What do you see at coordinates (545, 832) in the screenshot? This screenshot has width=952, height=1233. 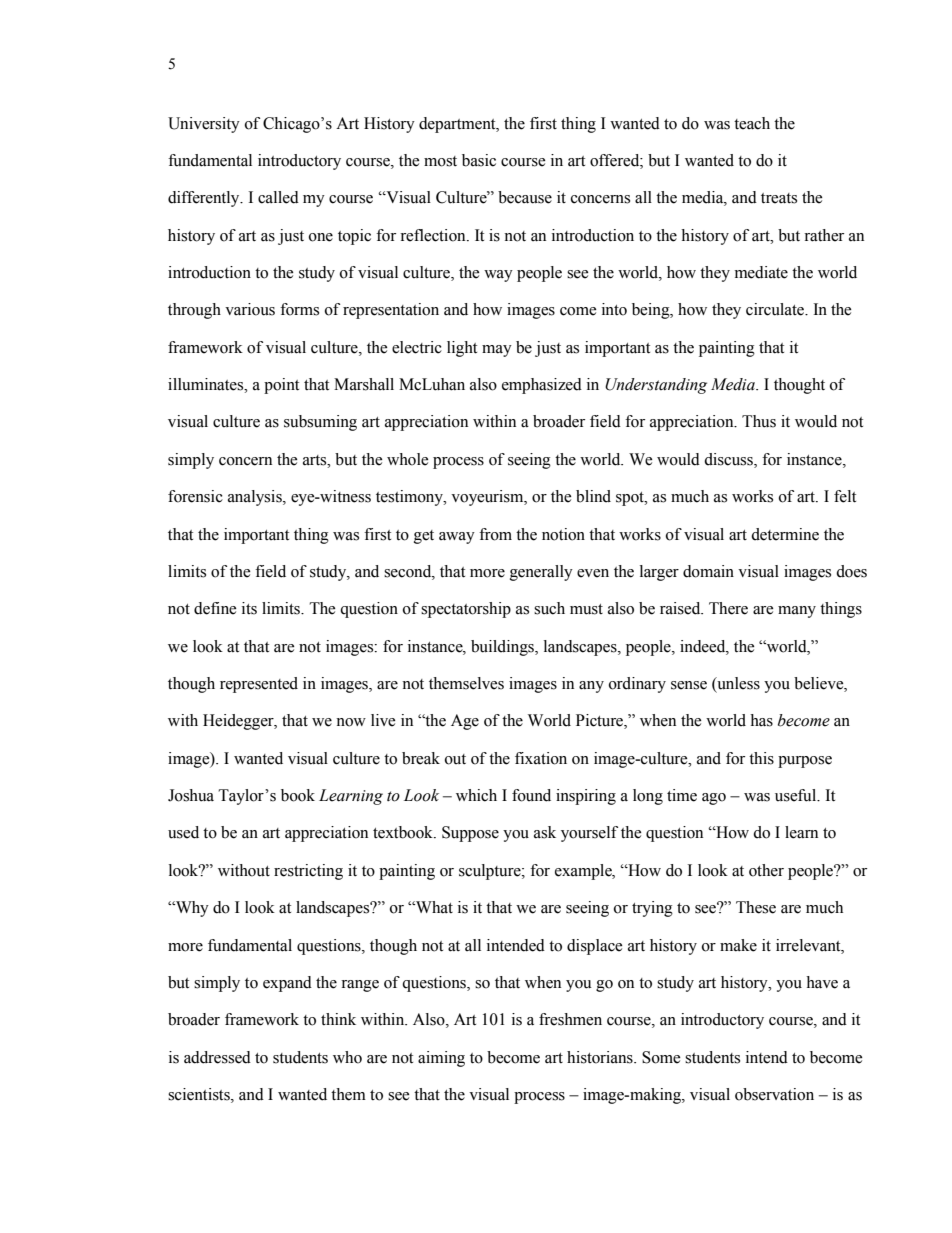 I see `ask` at bounding box center [545, 832].
